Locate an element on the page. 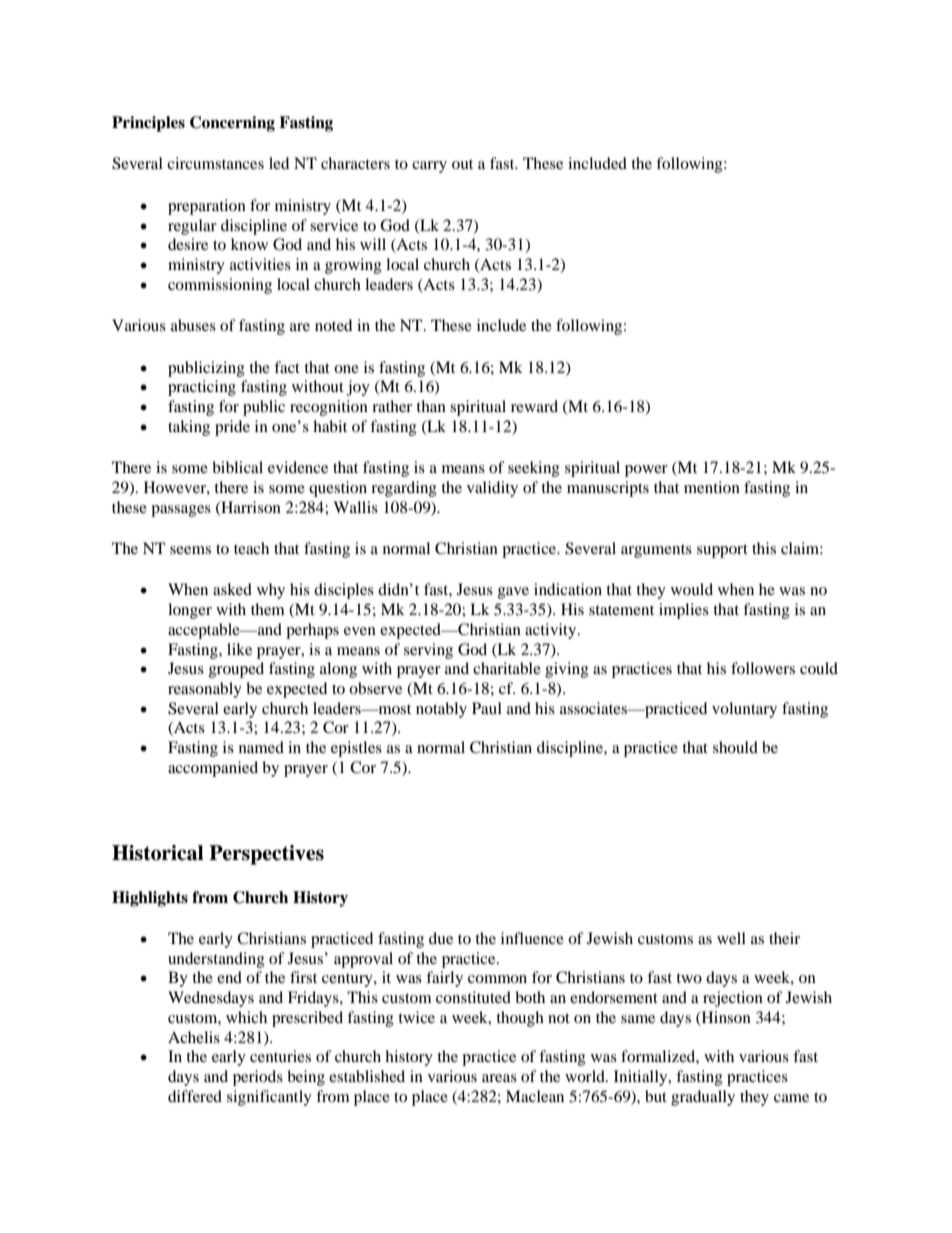 This page has width=952, height=1233. circumstances is located at coordinates (215, 163).
